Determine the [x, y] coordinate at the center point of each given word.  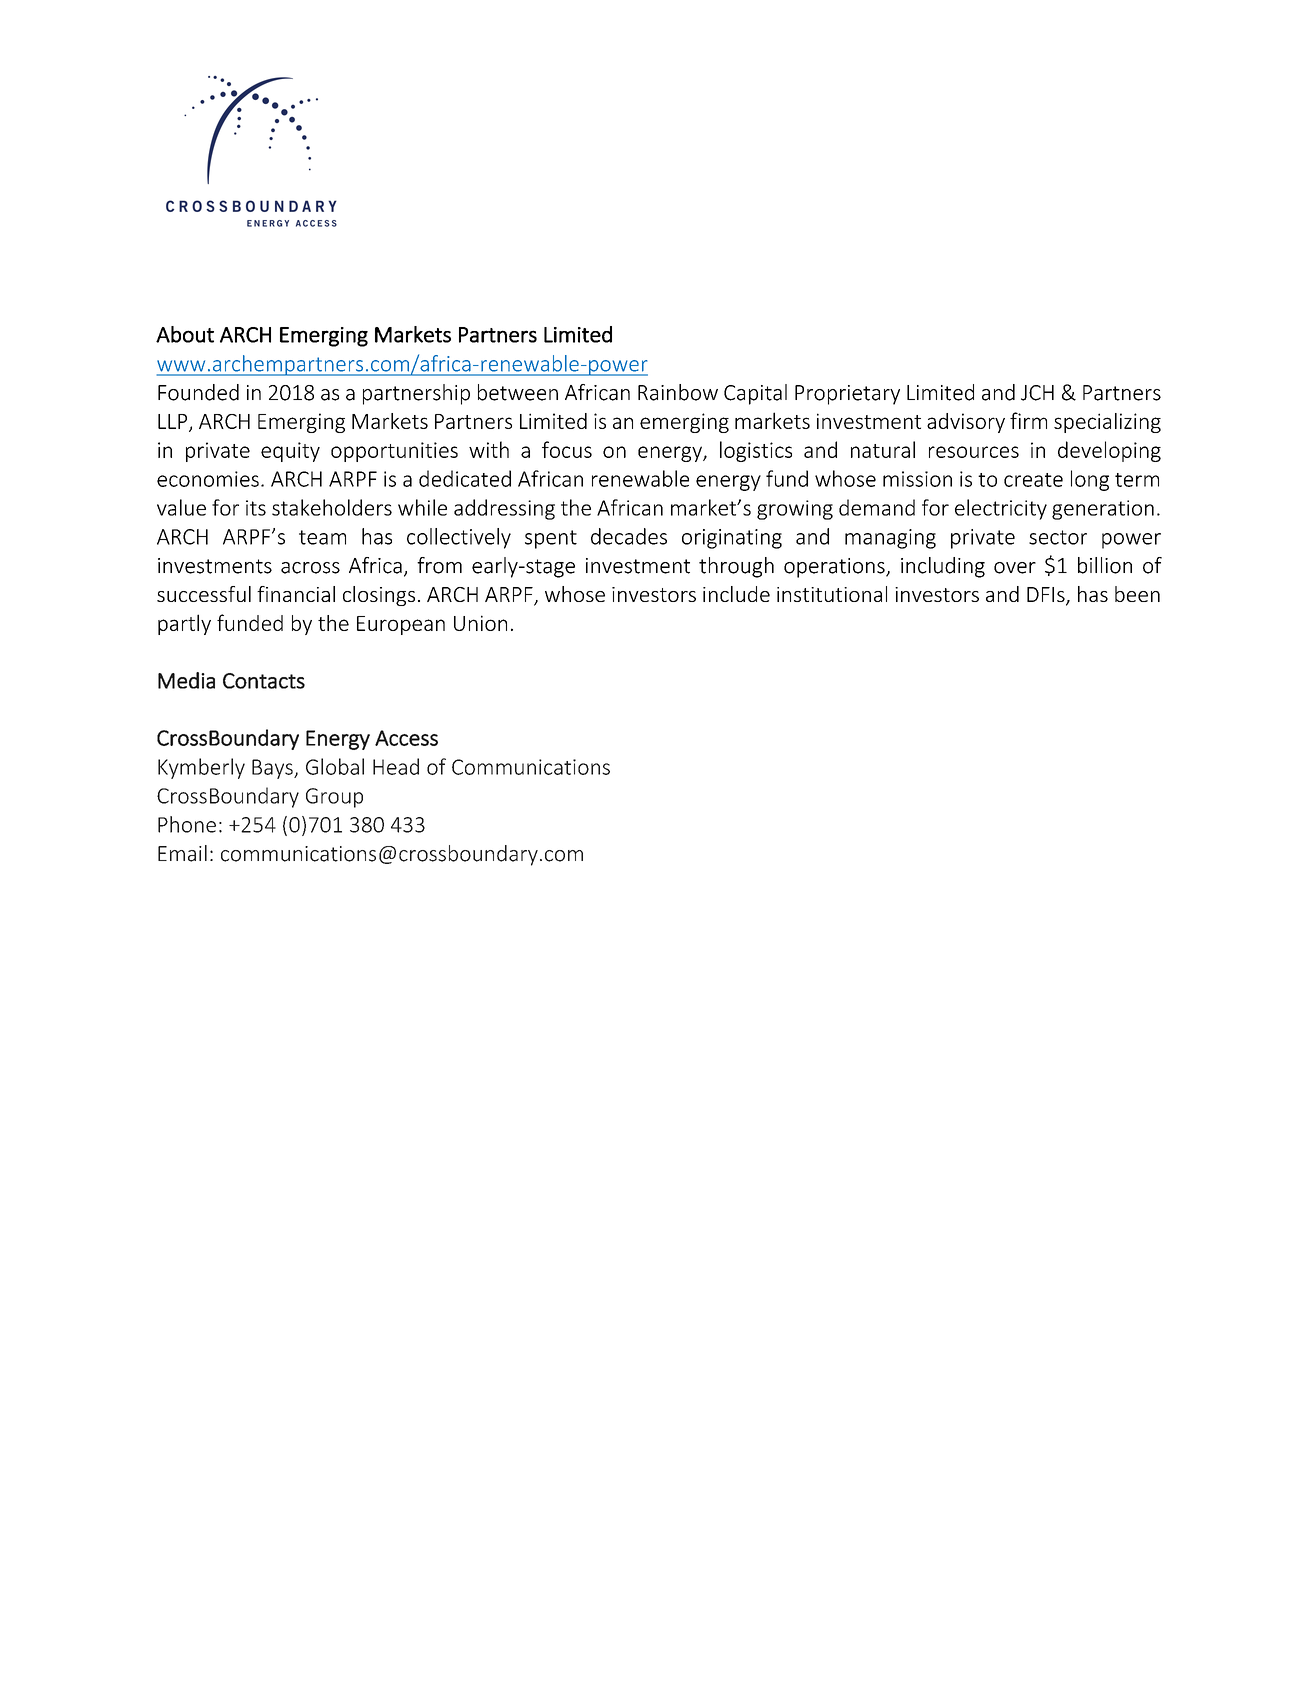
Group [334, 798]
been [1137, 594]
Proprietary [847, 395]
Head [396, 766]
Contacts [264, 681]
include [736, 594]
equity [290, 452]
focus [567, 449]
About [185, 334]
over [1015, 568]
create [1033, 480]
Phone [187, 824]
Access [406, 738]
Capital [755, 394]
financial [296, 594]
